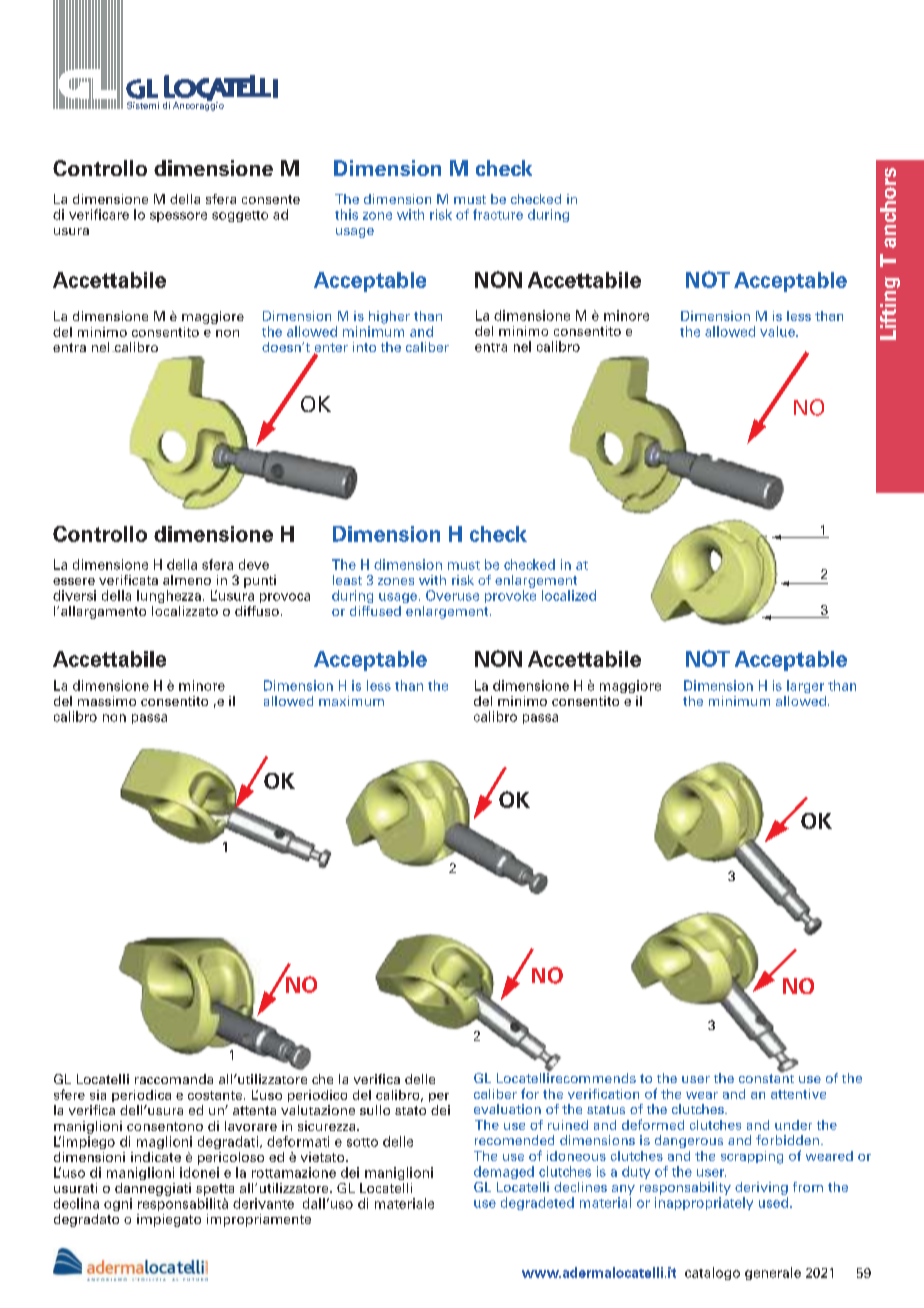 This image has width=924, height=1308. I want to click on recomended, so click(514, 1140).
